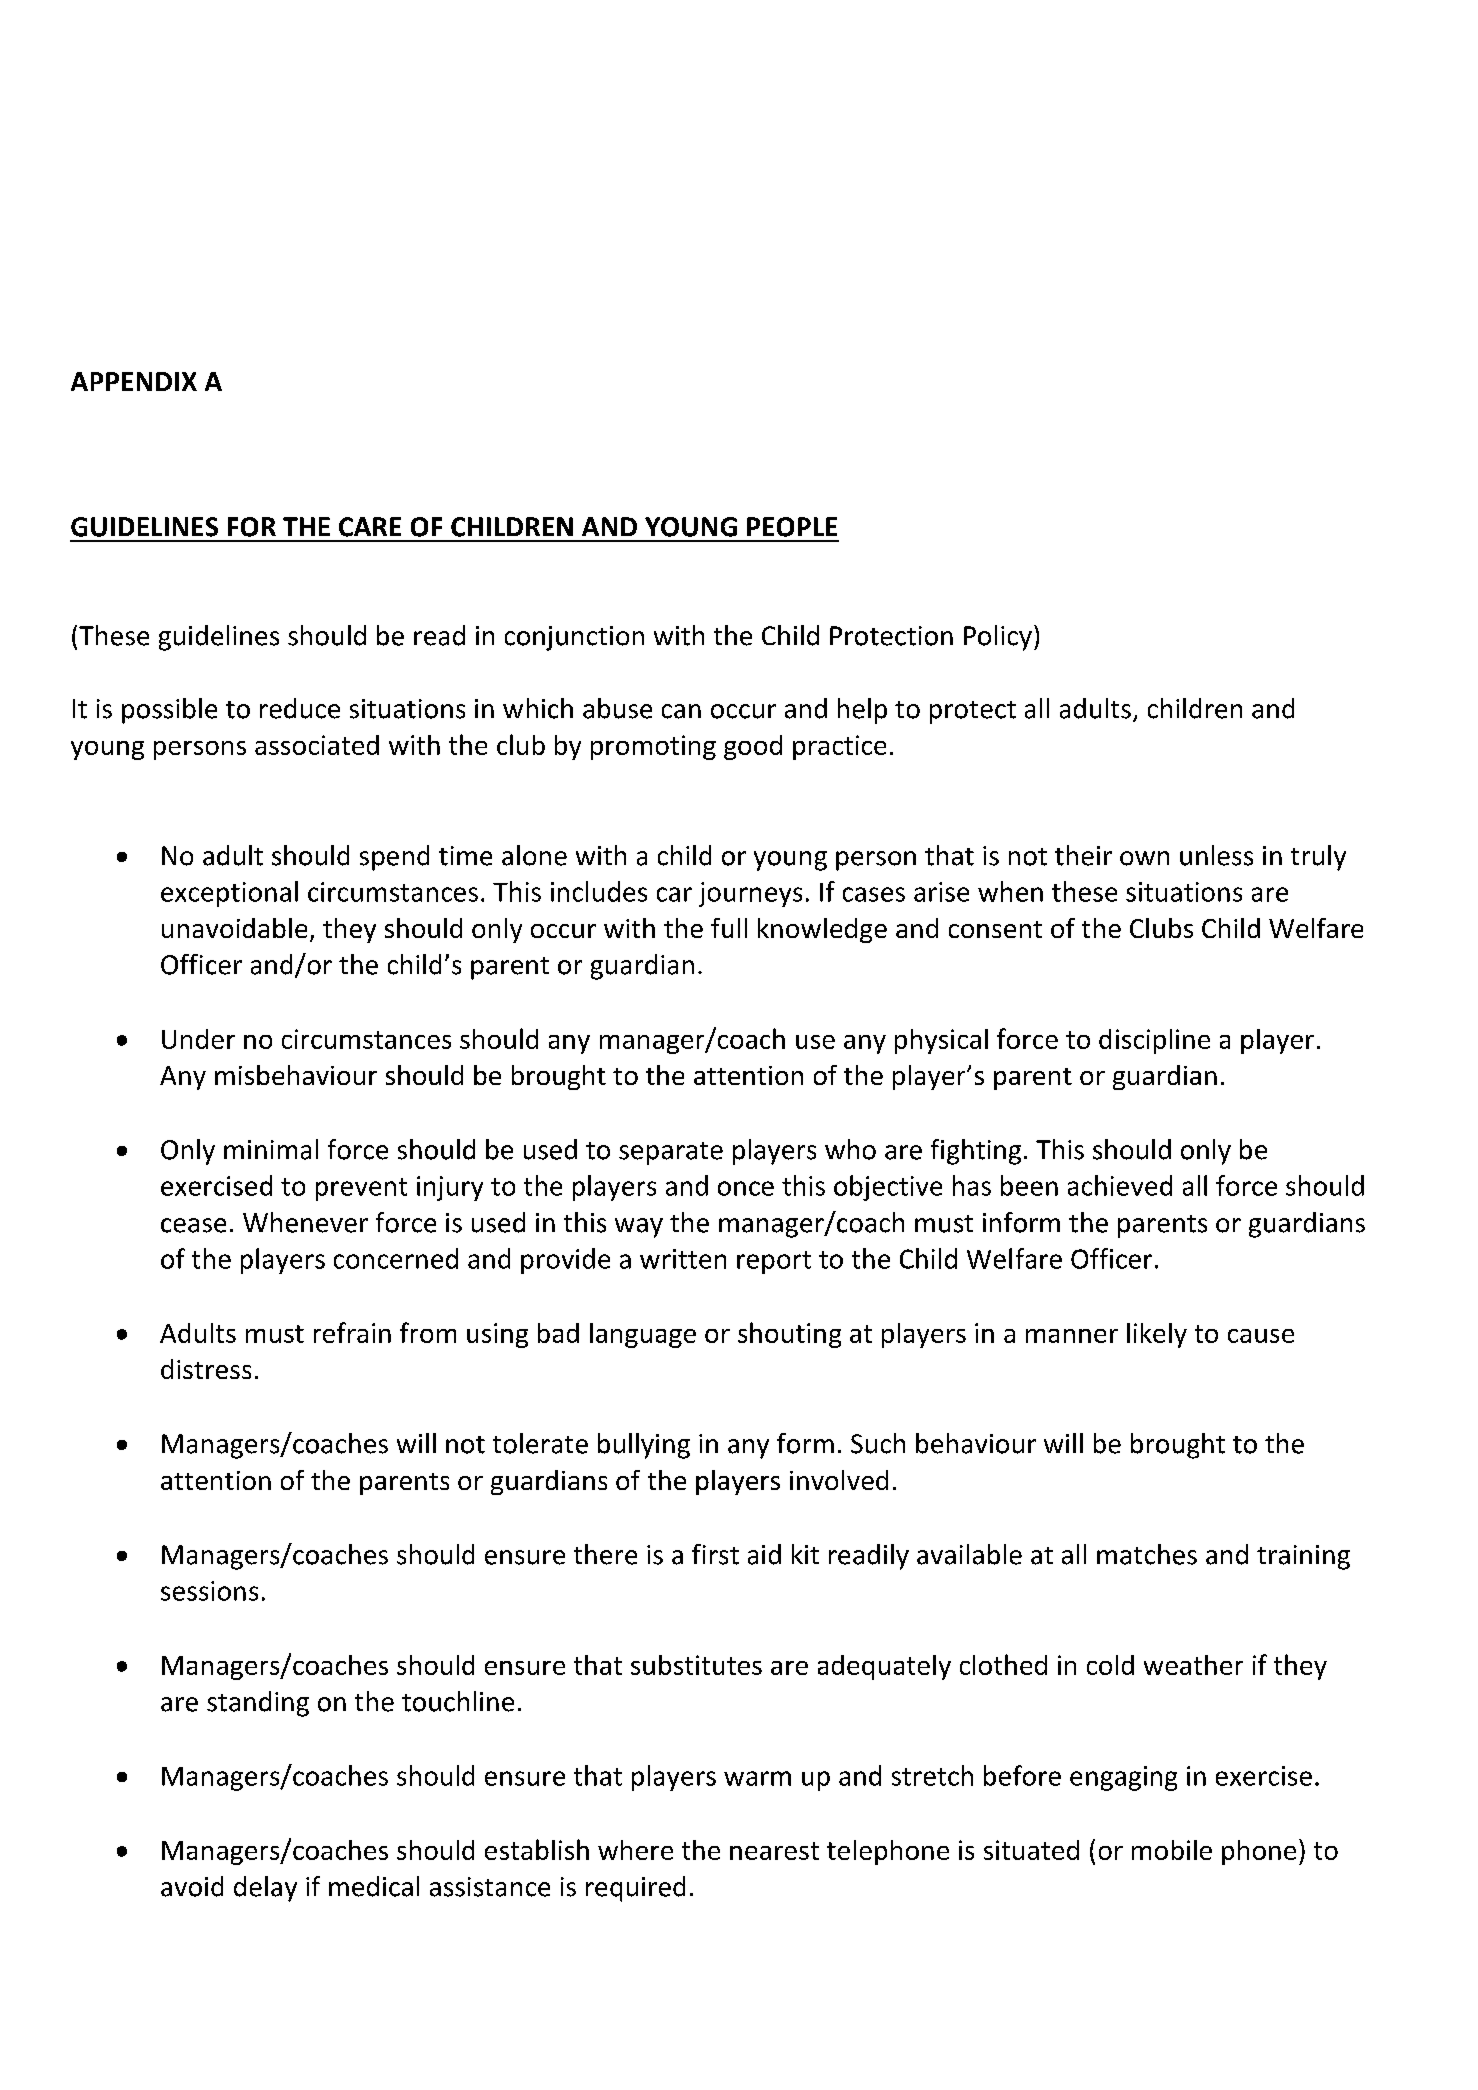 Image resolution: width=1478 pixels, height=2090 pixels. What do you see at coordinates (206, 1369) in the screenshot?
I see `distress` at bounding box center [206, 1369].
